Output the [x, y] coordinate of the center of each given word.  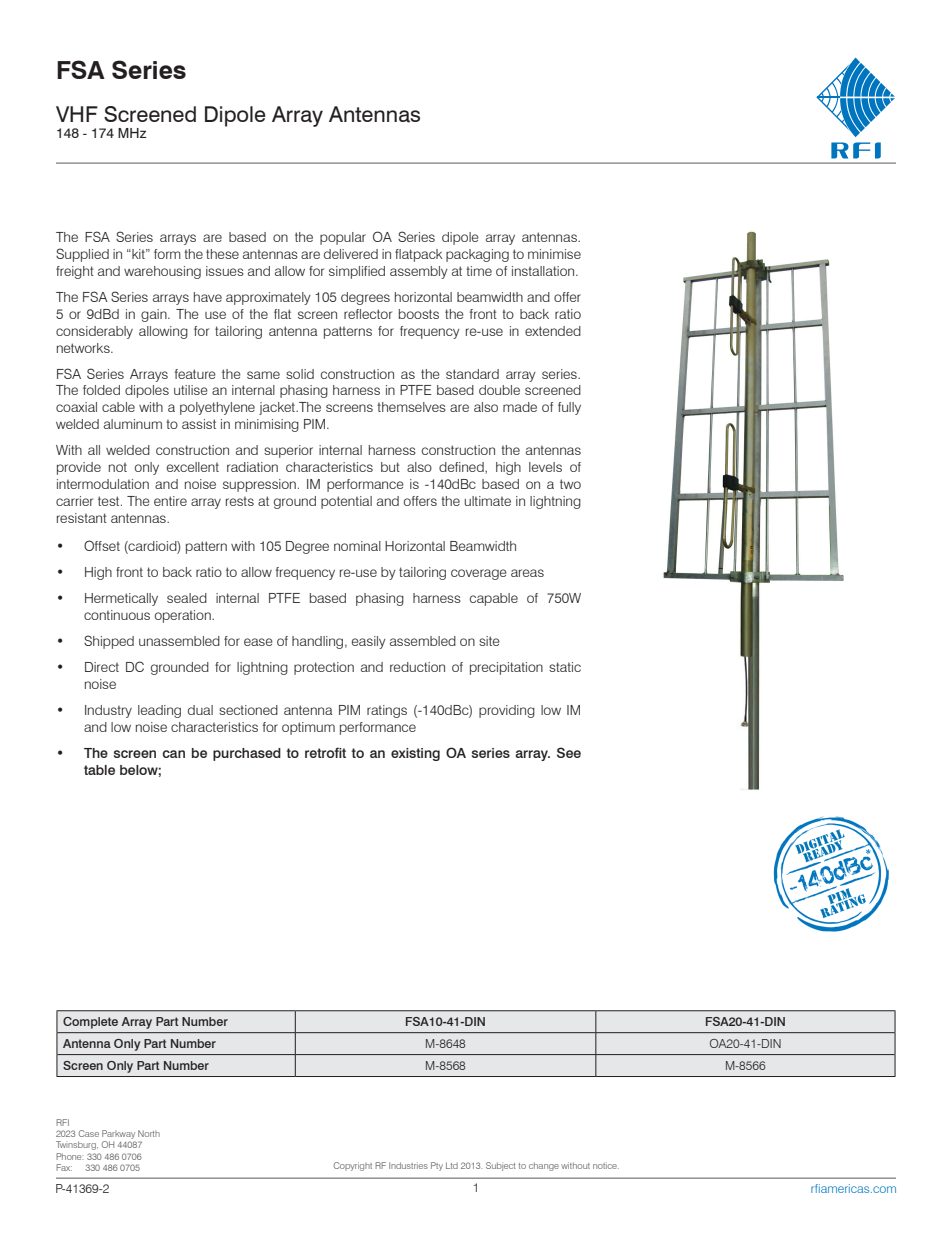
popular [343, 238]
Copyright [353, 1166]
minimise [554, 254]
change [544, 1166]
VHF [77, 114]
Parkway [119, 1136]
